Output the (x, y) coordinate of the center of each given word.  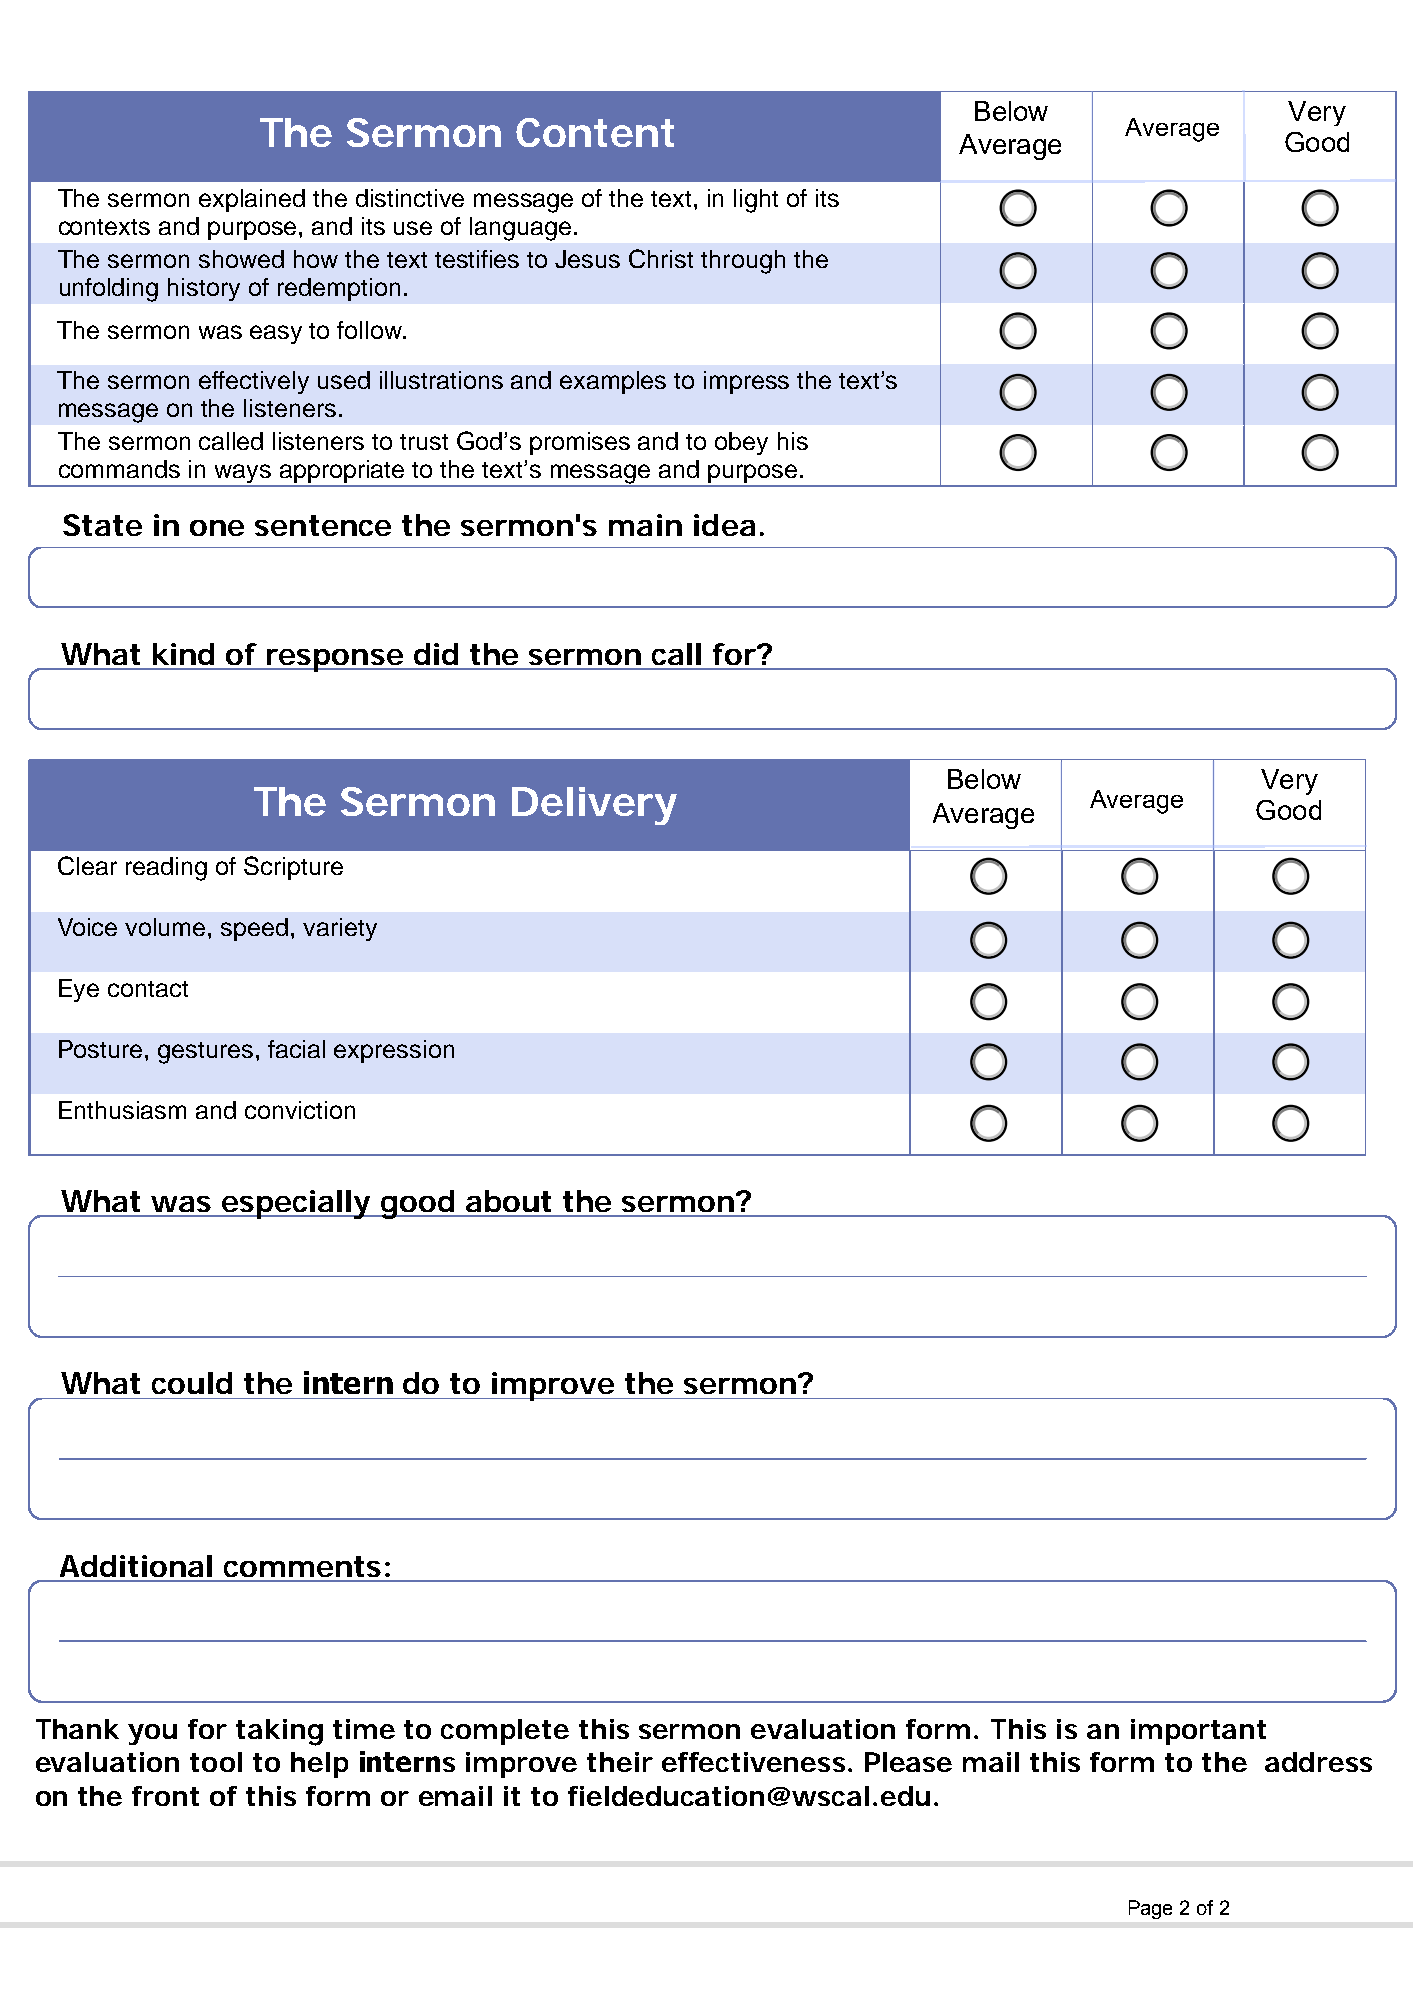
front (165, 1796)
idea (724, 525)
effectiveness (753, 1762)
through (743, 262)
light (756, 201)
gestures (205, 1053)
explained (252, 200)
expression (394, 1051)
